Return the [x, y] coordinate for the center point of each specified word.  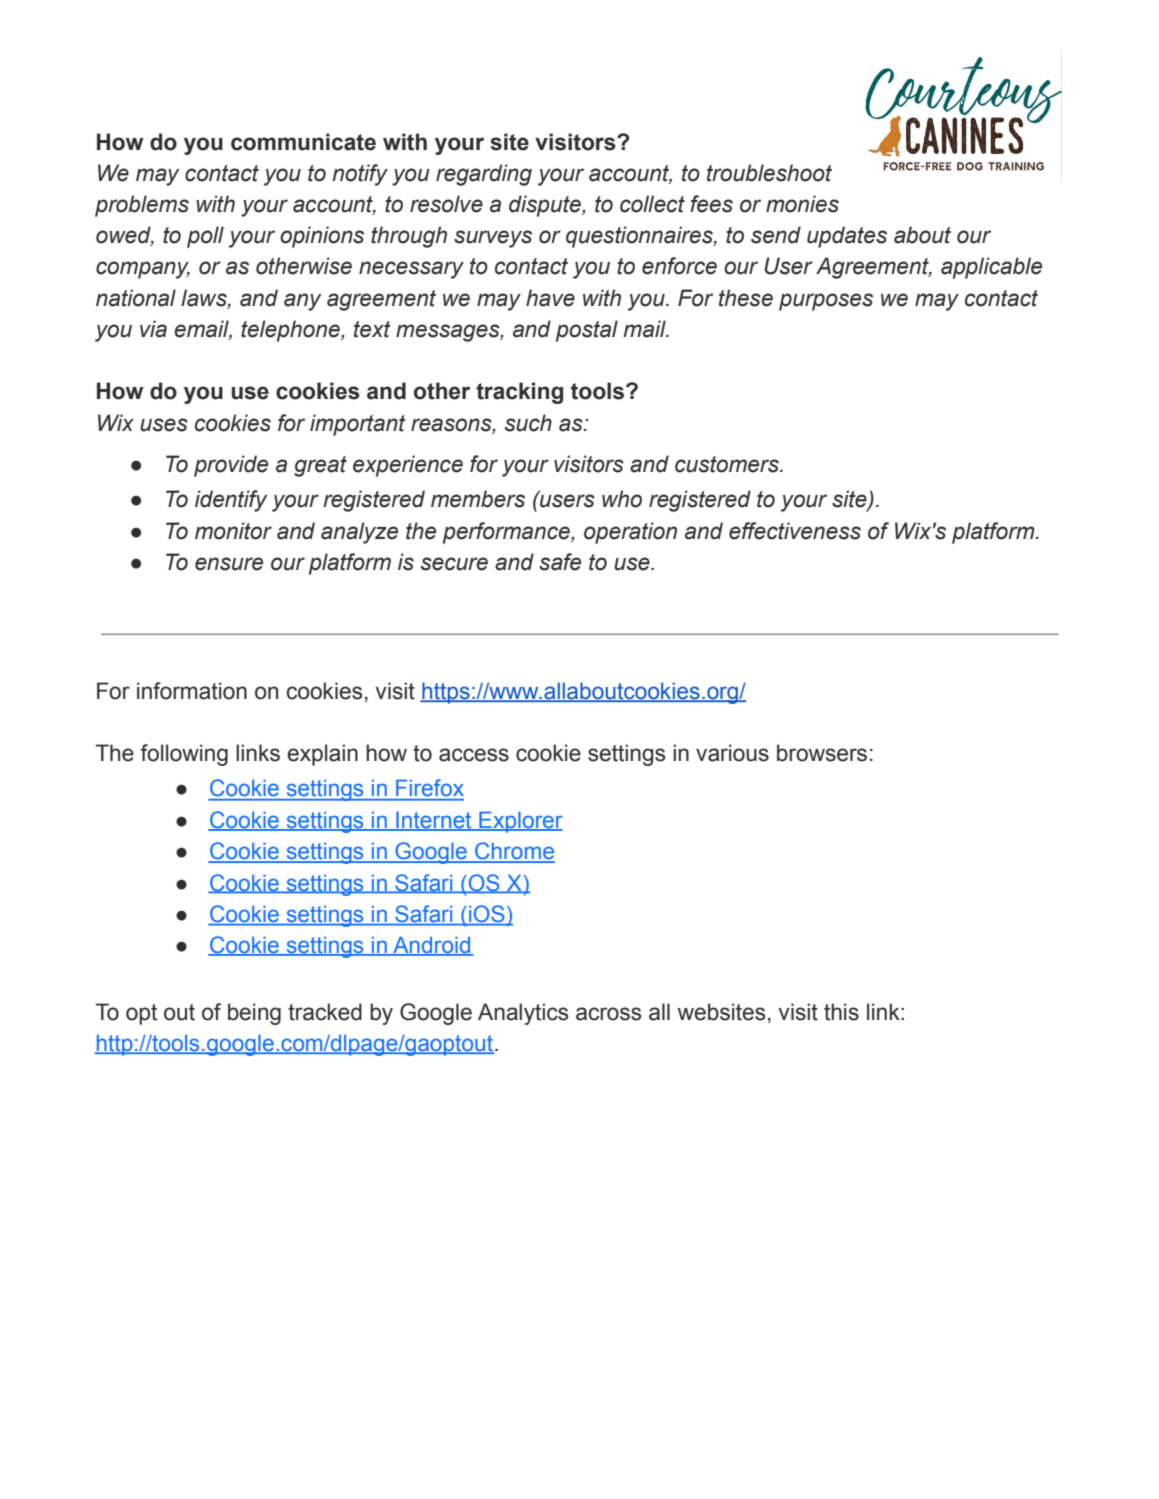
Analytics [523, 1014]
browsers [822, 753]
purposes [826, 302]
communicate [303, 142]
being [254, 1014]
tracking [519, 393]
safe [560, 562]
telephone [291, 331]
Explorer [520, 822]
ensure [229, 564]
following [184, 755]
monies [802, 204]
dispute [546, 206]
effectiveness [795, 531]
